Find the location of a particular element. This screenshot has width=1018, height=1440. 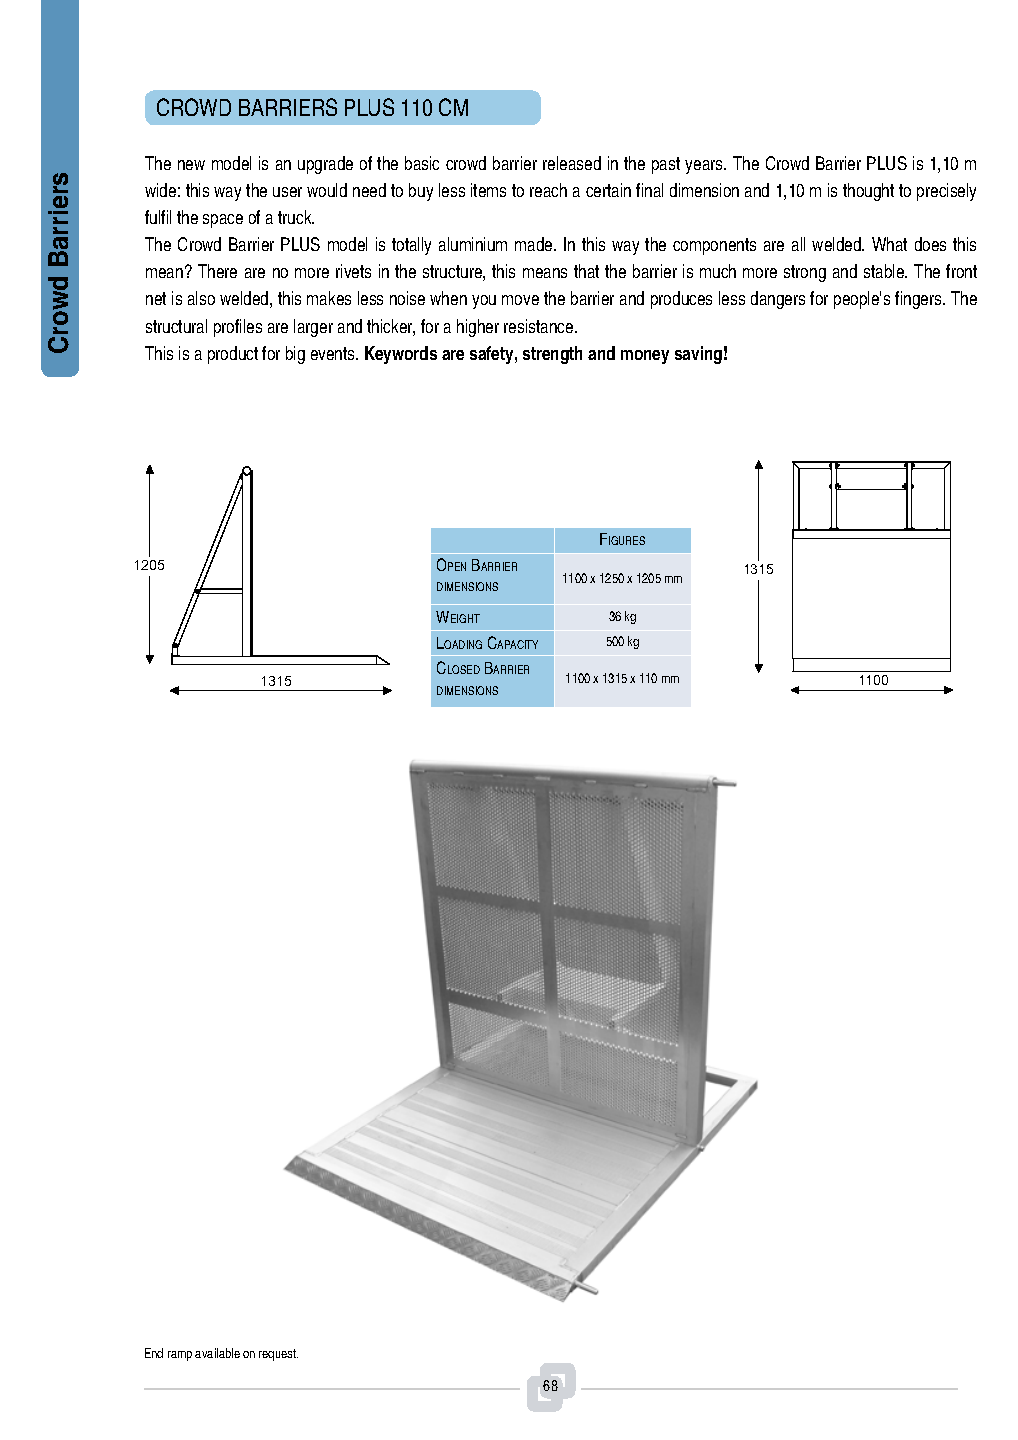

product is located at coordinates (233, 355).
